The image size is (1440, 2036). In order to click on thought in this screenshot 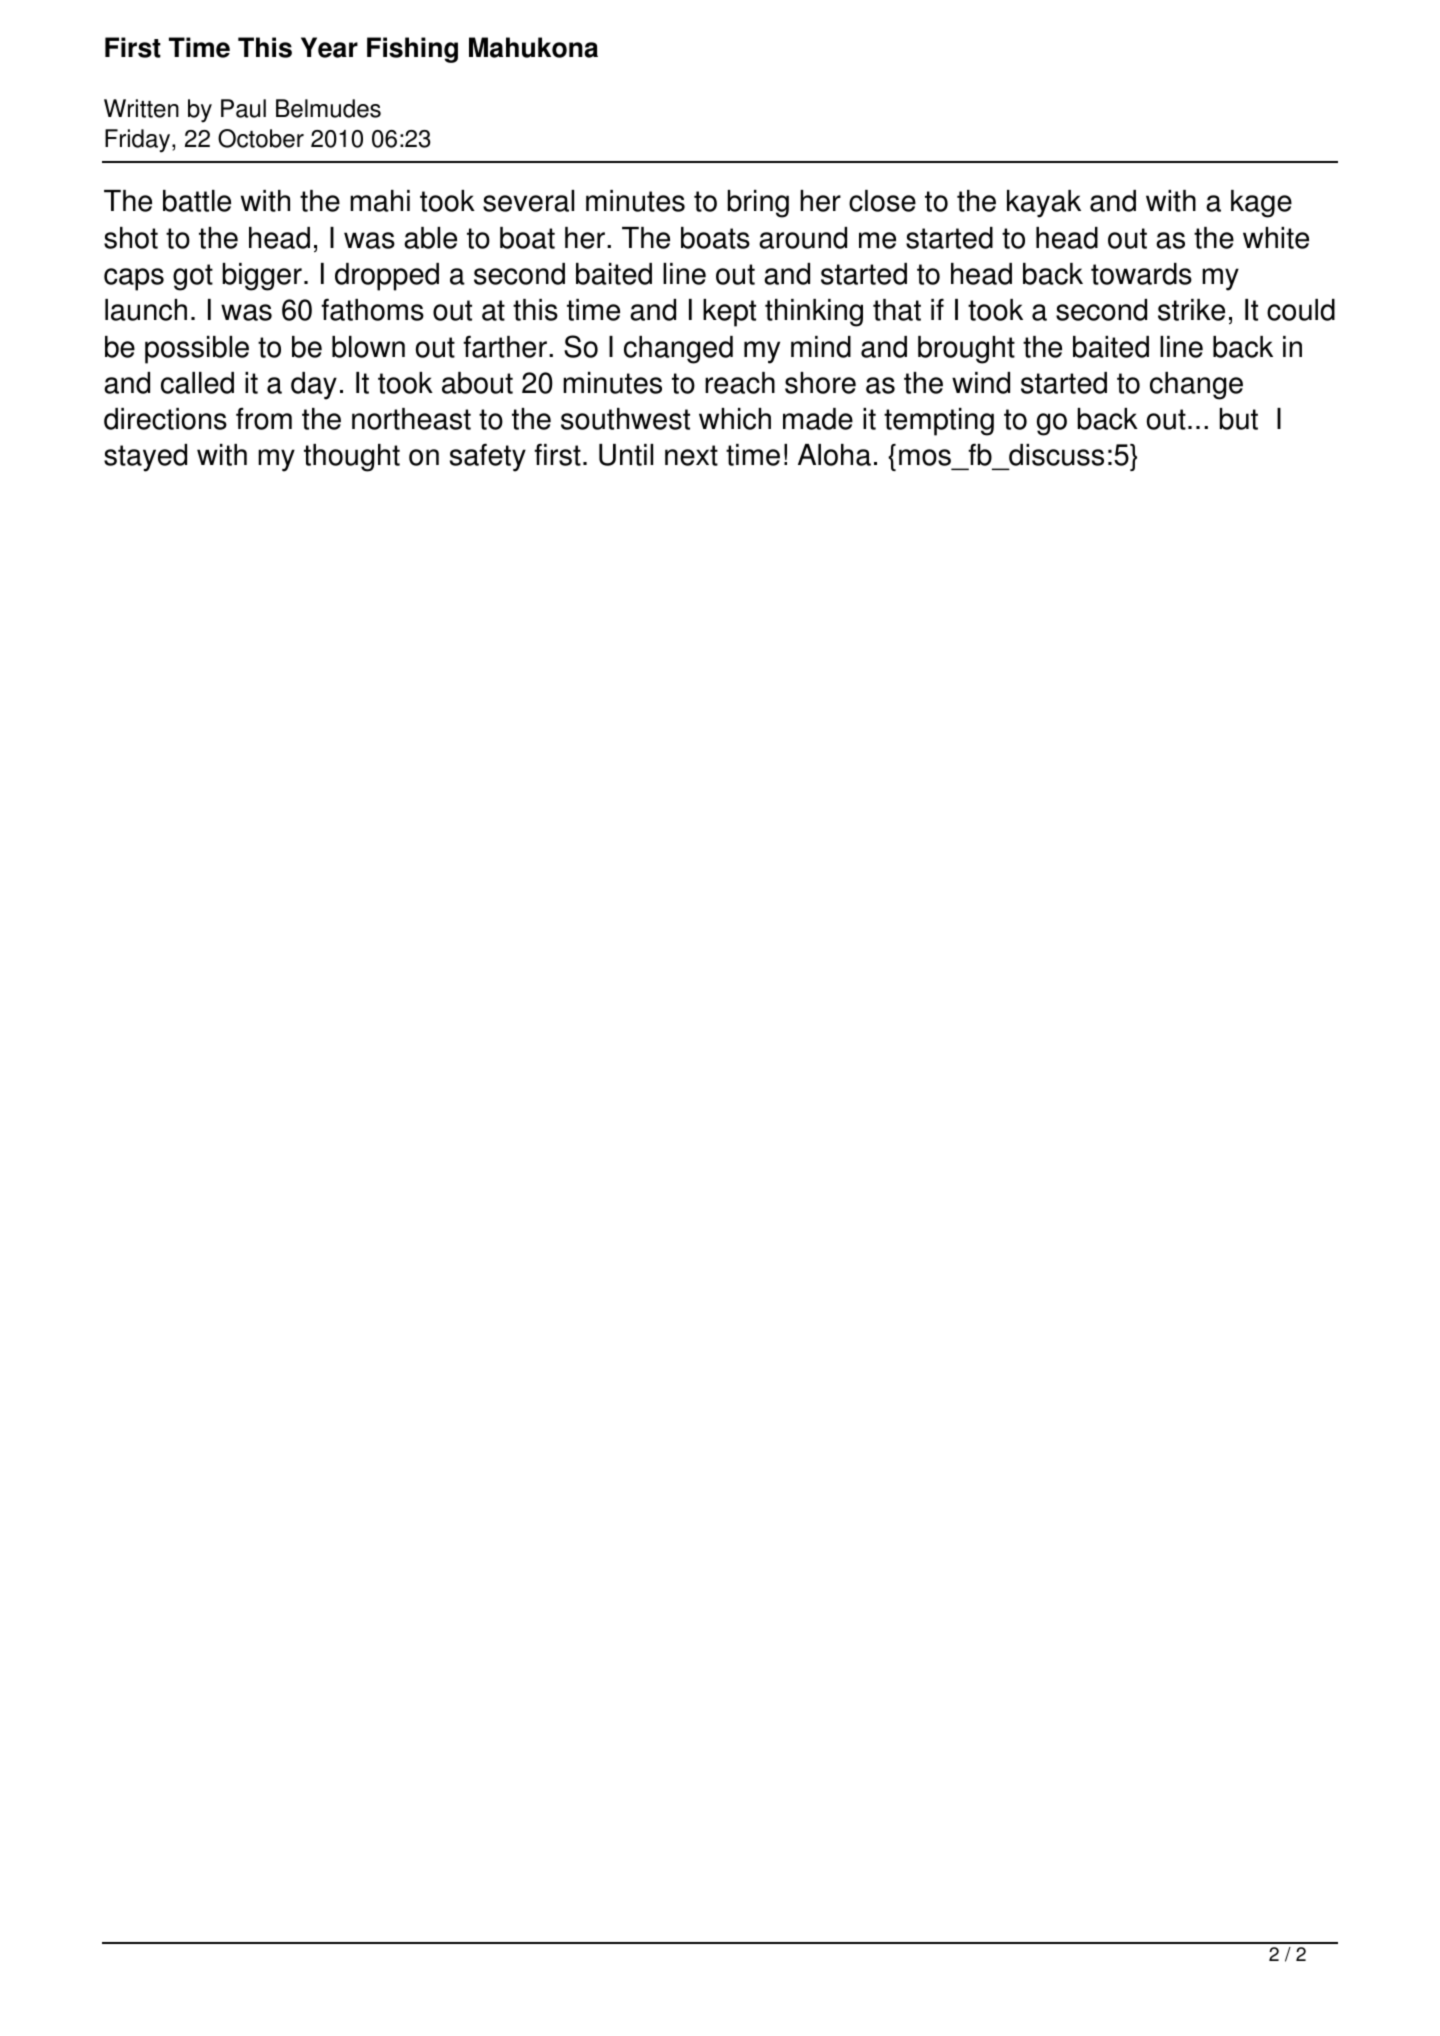, I will do `click(352, 458)`.
